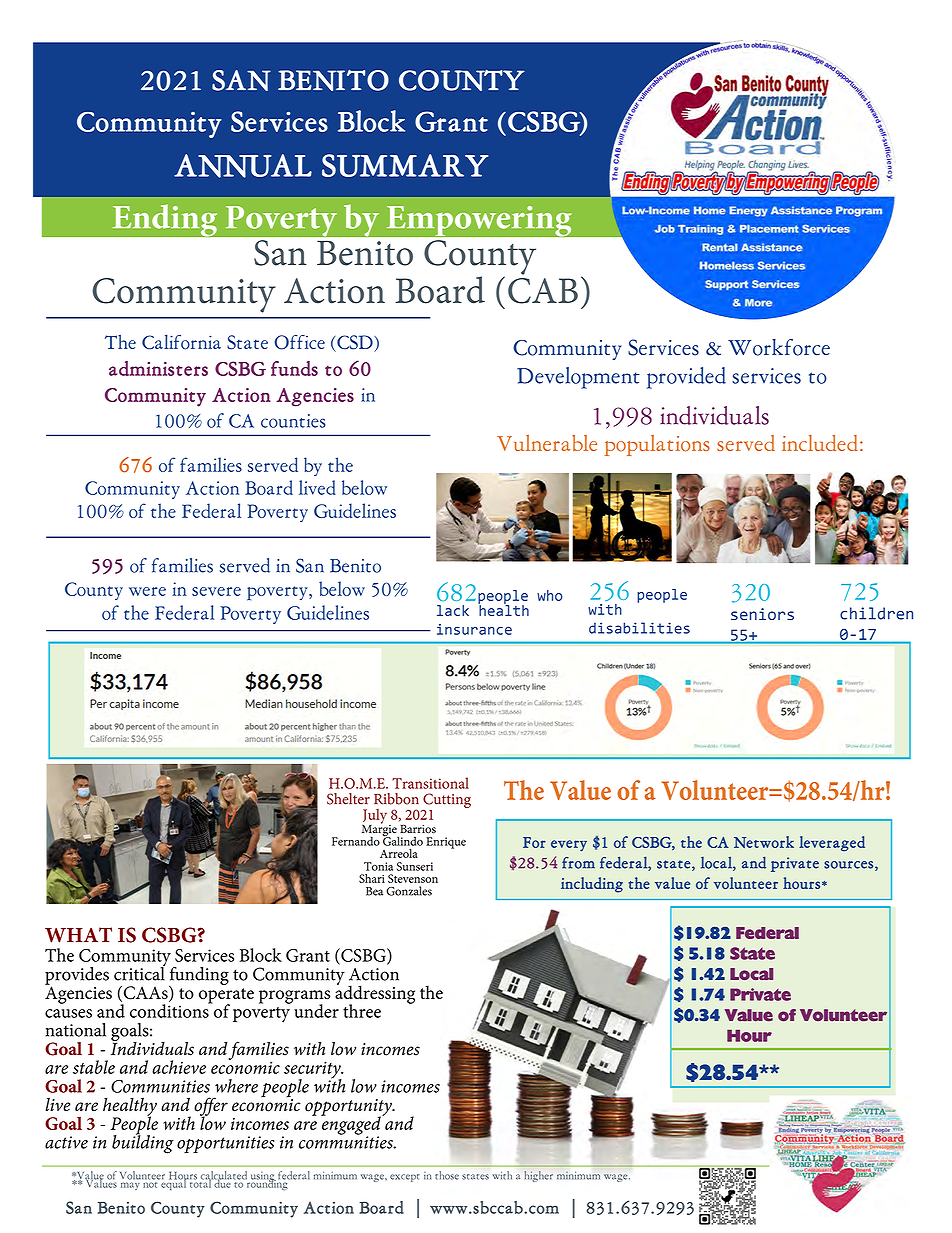 The height and width of the page is (1233, 952). I want to click on were, so click(147, 591).
